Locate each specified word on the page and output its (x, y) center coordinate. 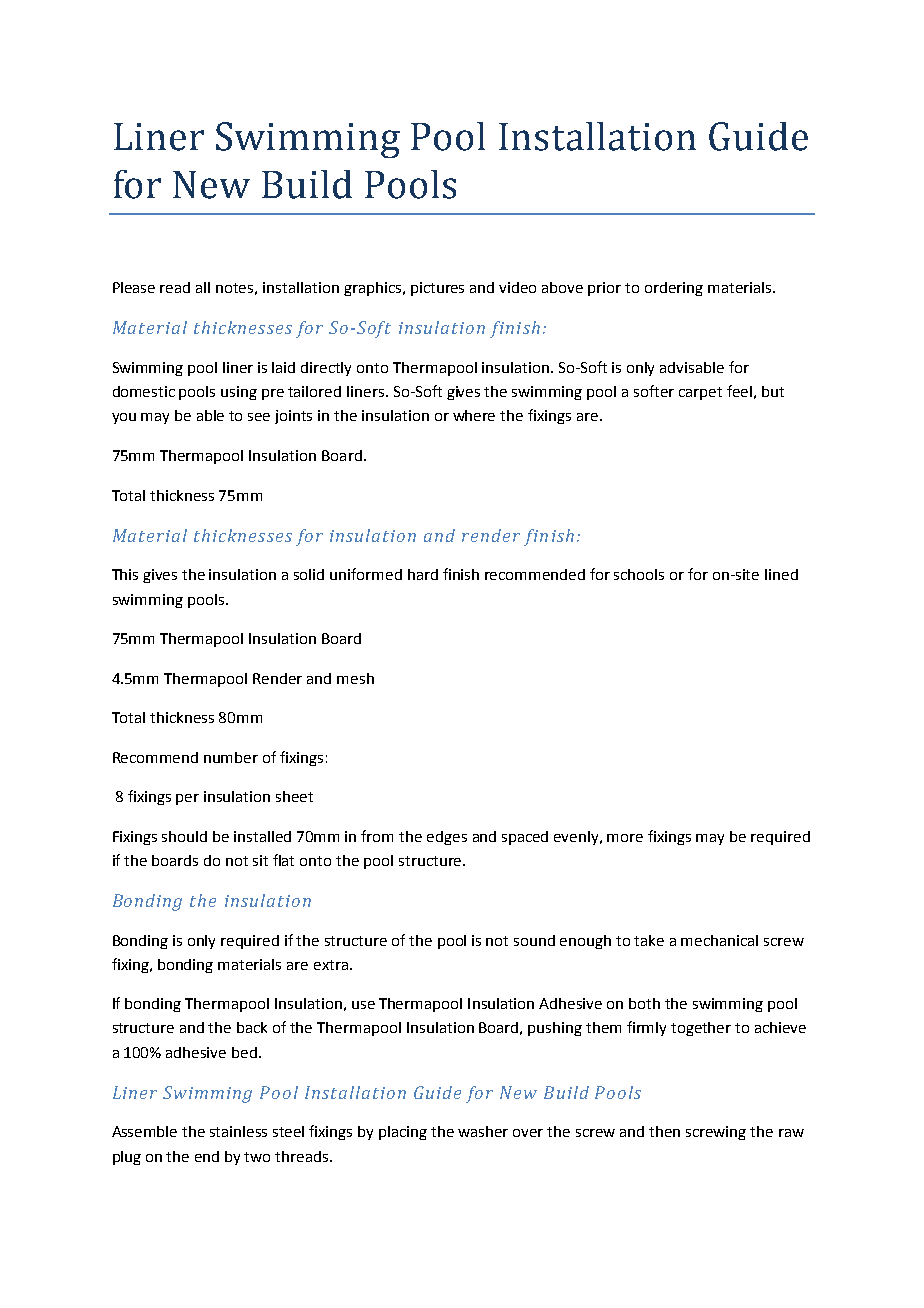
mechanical (719, 940)
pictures (437, 289)
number (231, 757)
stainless (238, 1131)
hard (423, 574)
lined (781, 574)
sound (534, 940)
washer (483, 1131)
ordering (674, 289)
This (125, 574)
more (625, 838)
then (664, 1131)
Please (134, 287)
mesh (355, 678)
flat (283, 860)
